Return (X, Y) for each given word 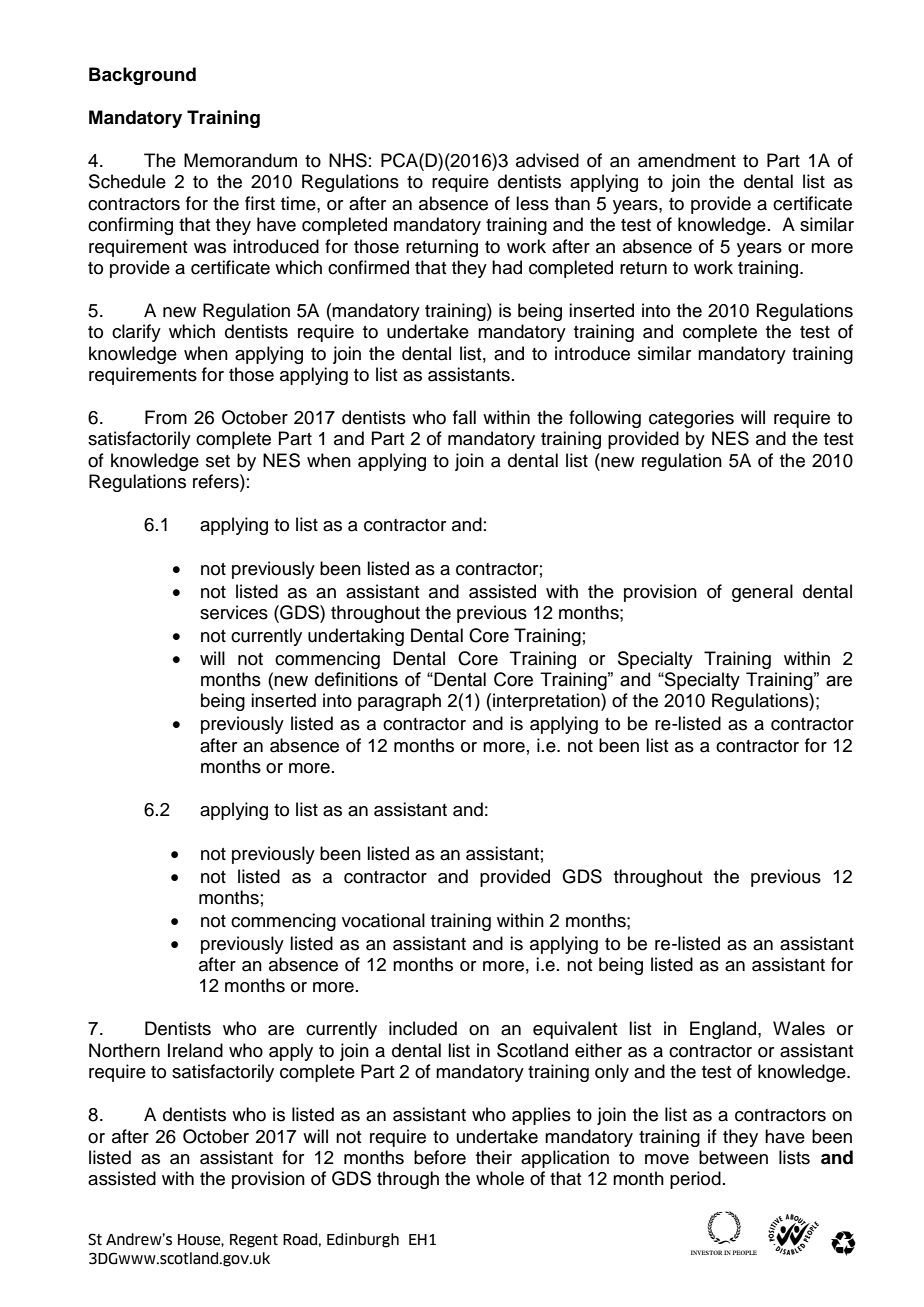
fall (464, 417)
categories (691, 419)
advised (547, 160)
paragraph (399, 702)
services (234, 612)
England (724, 1030)
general (762, 593)
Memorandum (240, 160)
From (166, 417)
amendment (687, 160)
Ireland (195, 1050)
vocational (383, 920)
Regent (254, 1241)
